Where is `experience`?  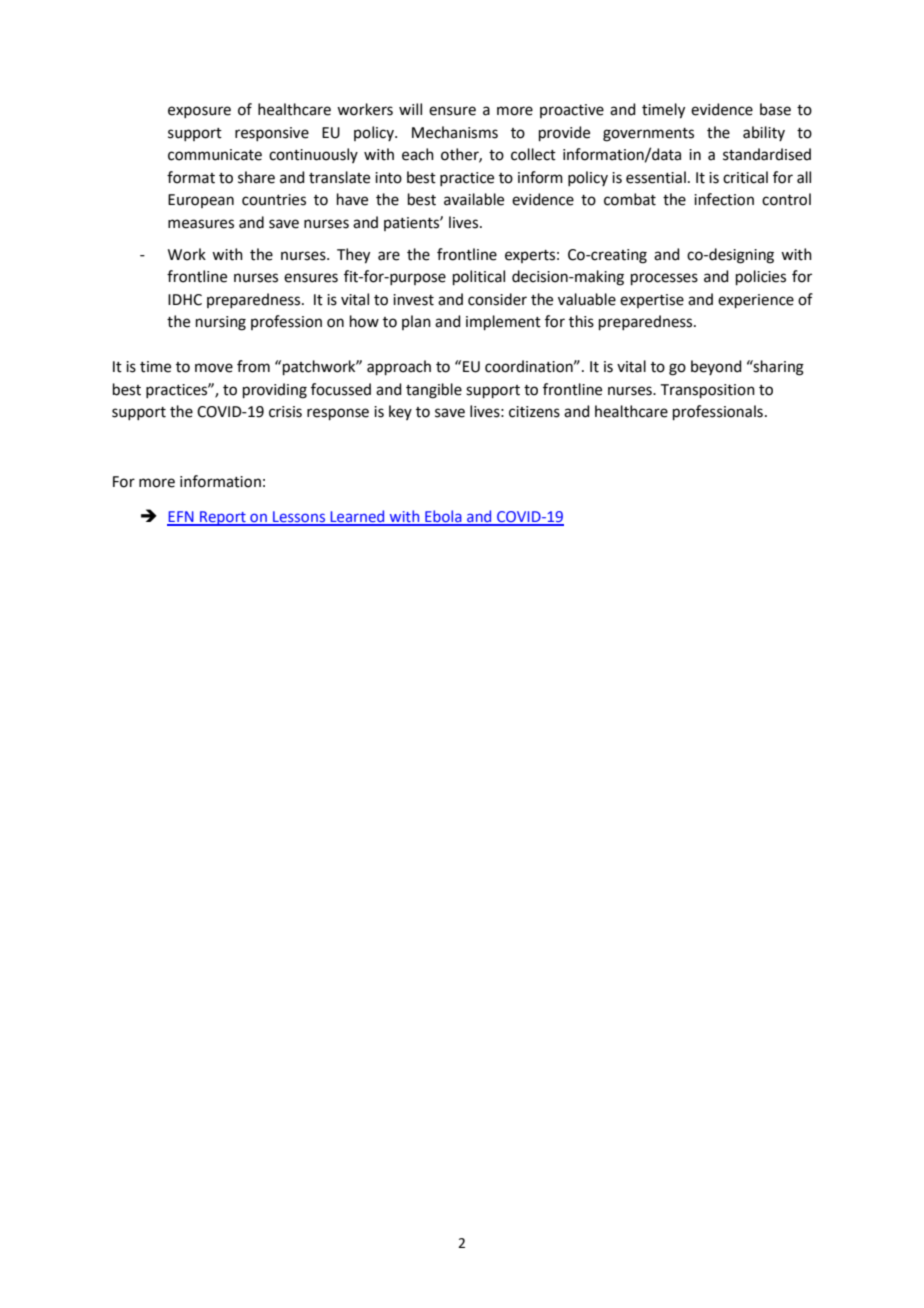 experience is located at coordinates (756, 301).
